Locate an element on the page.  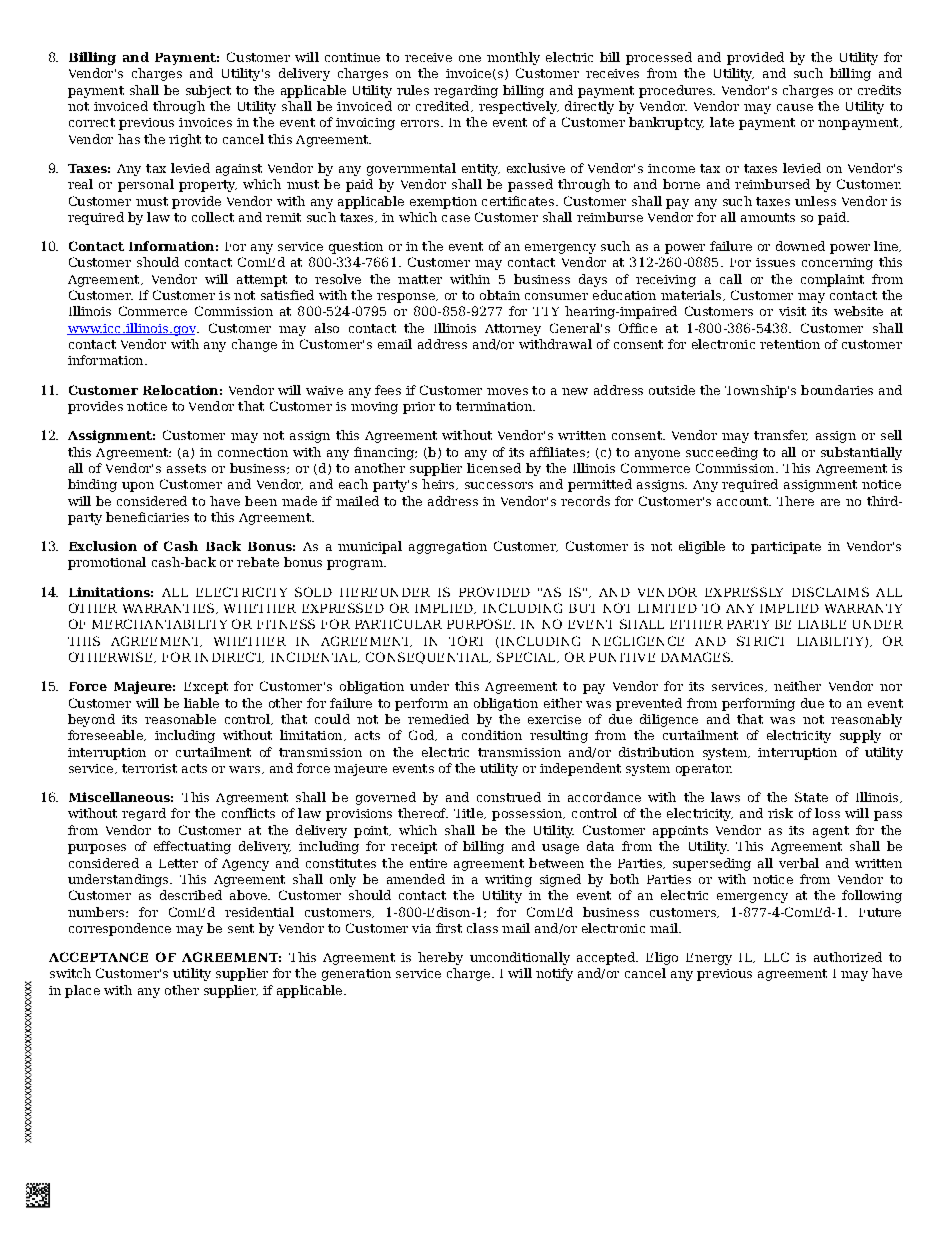
ACCEPTANCE is located at coordinates (98, 957).
